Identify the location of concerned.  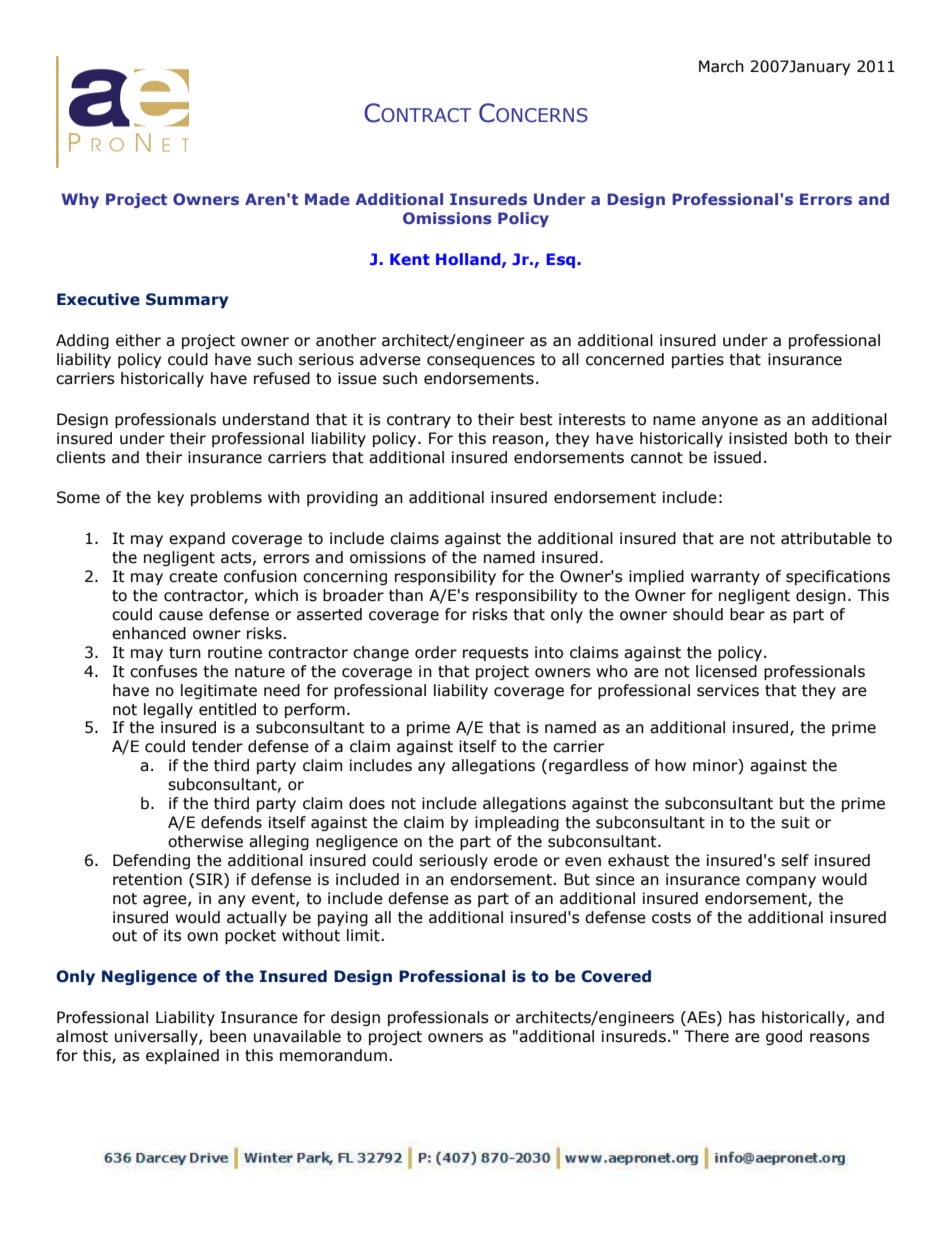
(625, 359).
